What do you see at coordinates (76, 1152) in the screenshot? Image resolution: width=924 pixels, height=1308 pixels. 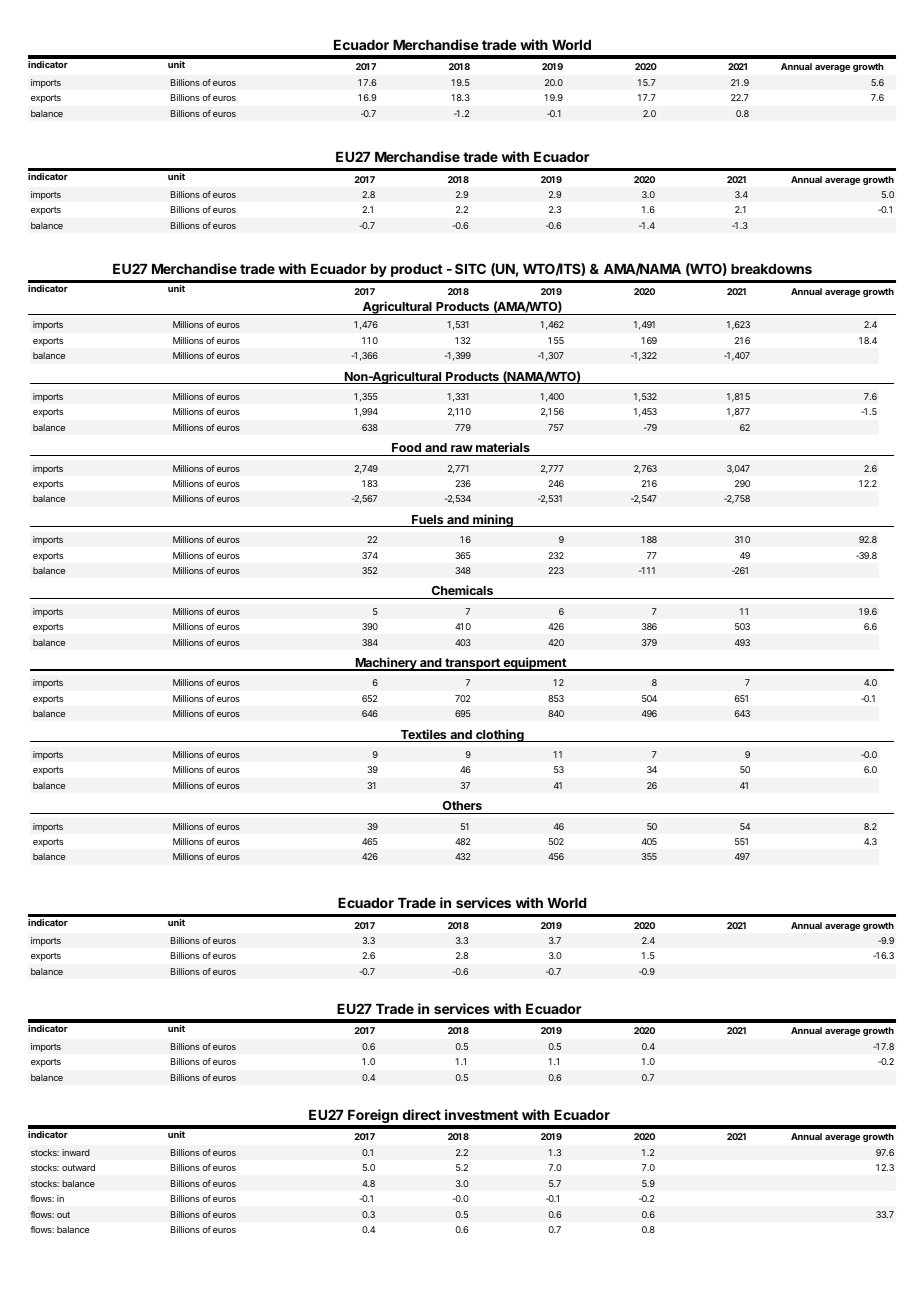 I see `inward` at bounding box center [76, 1152].
